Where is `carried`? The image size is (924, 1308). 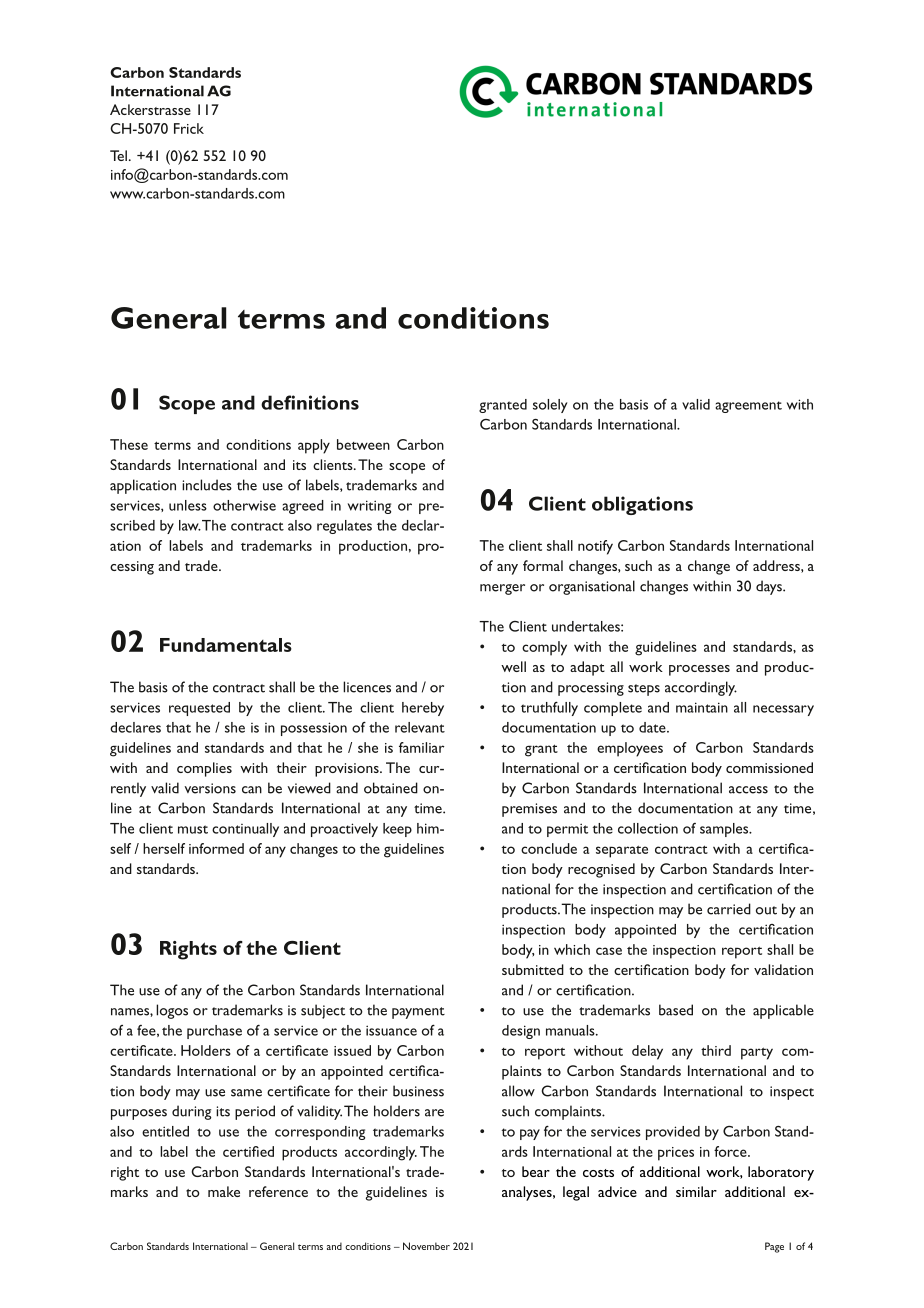 carried is located at coordinates (729, 909).
